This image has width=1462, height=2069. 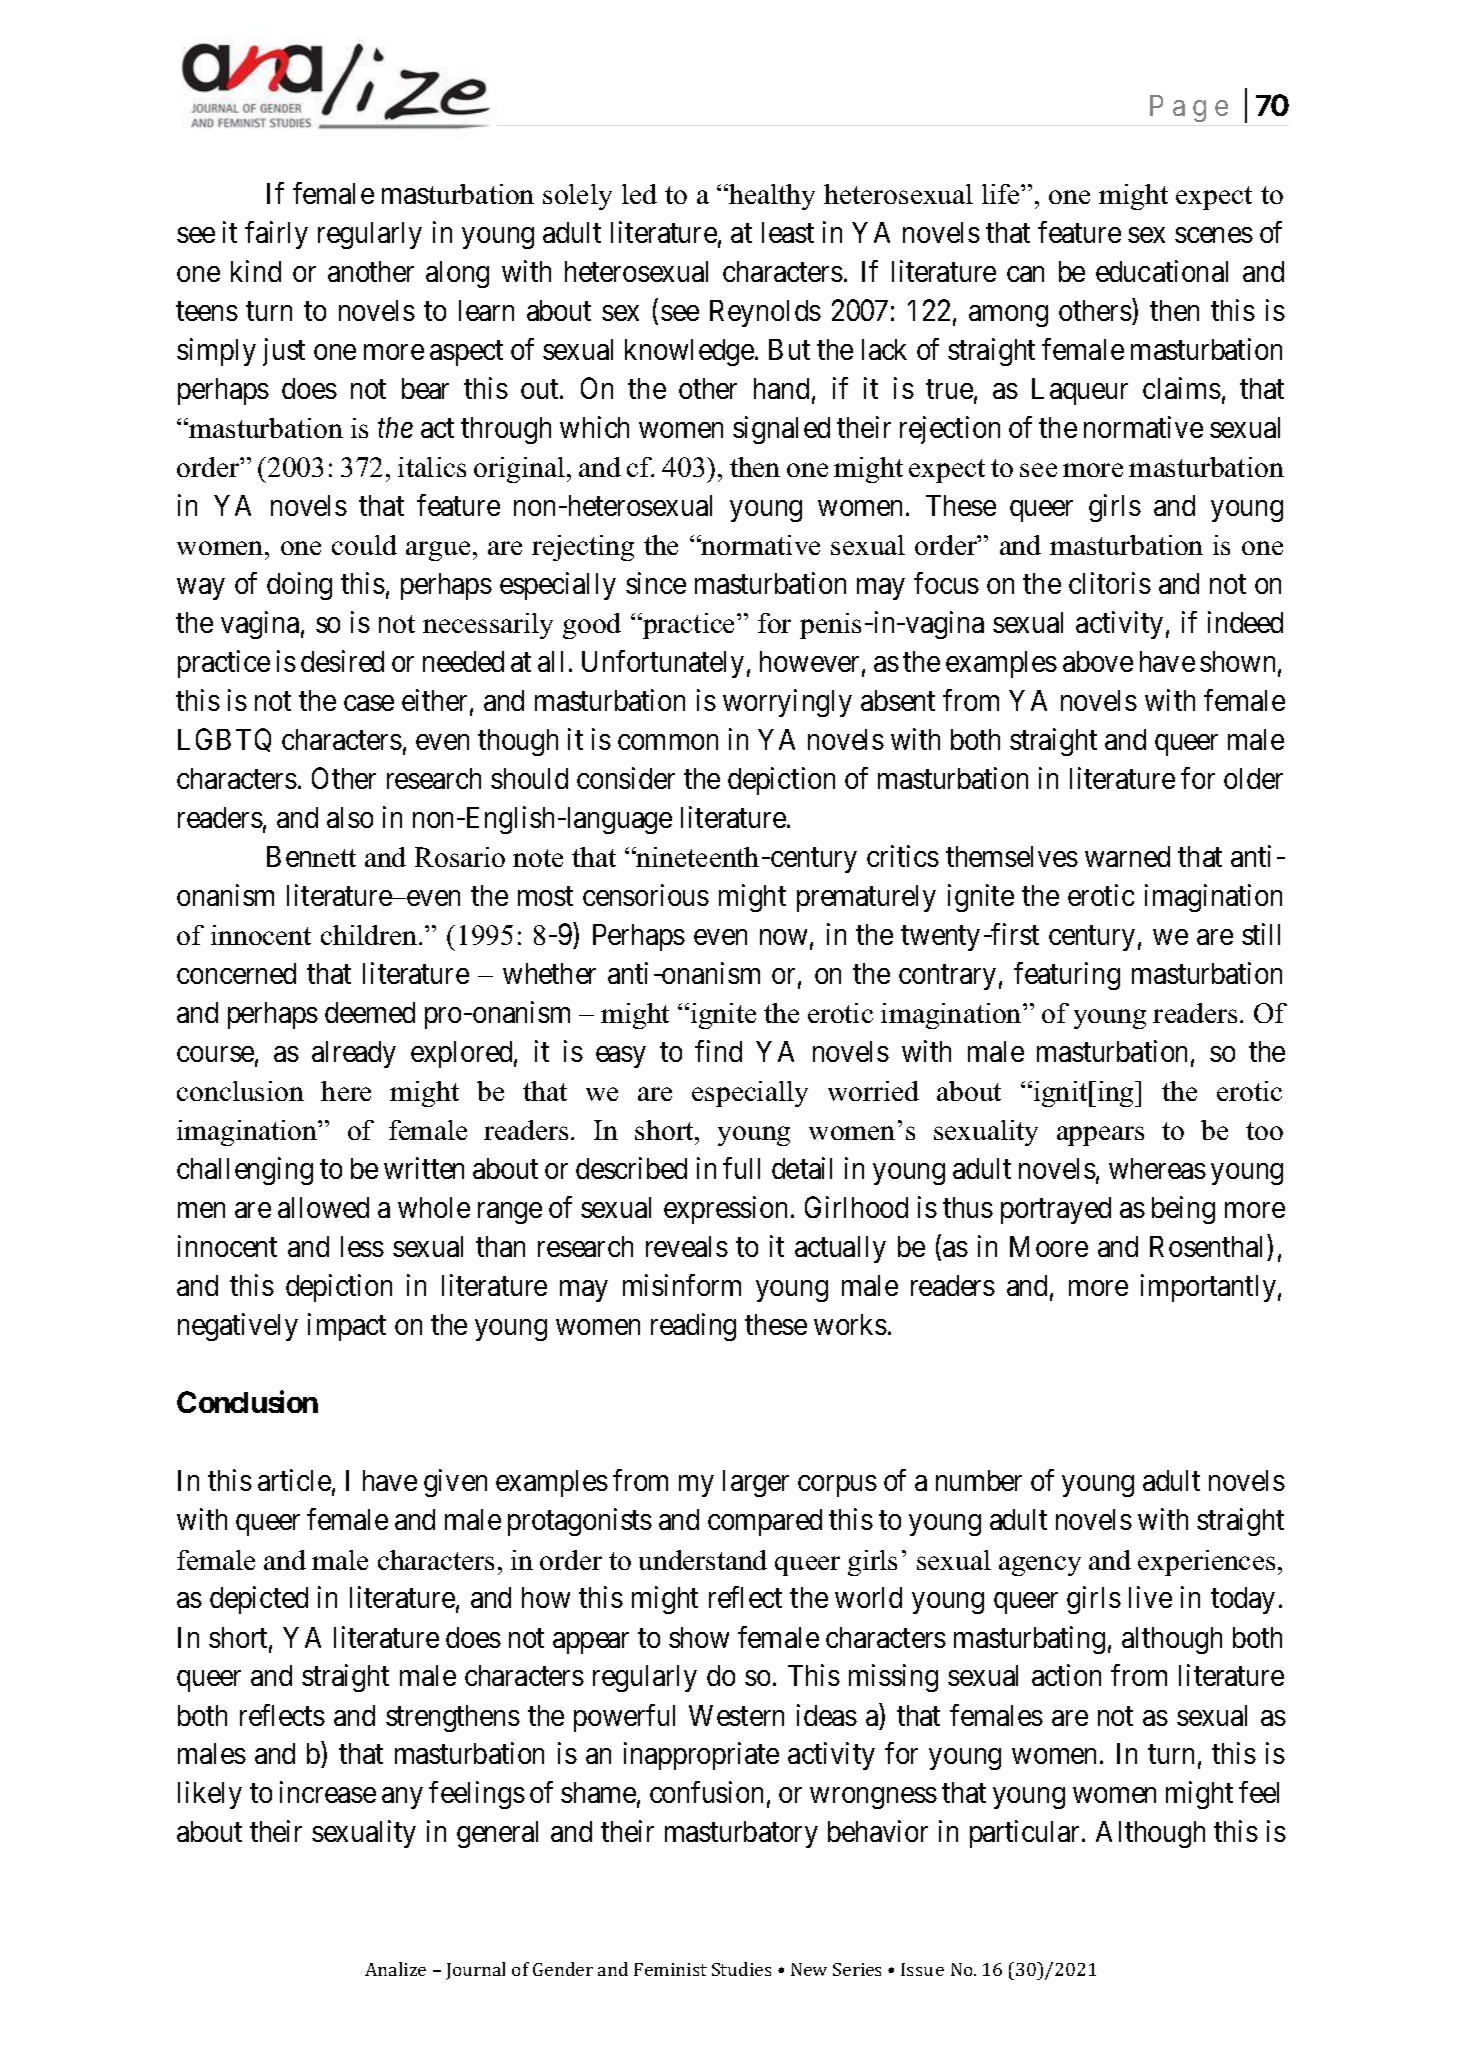 I want to click on understand, so click(x=703, y=1560).
